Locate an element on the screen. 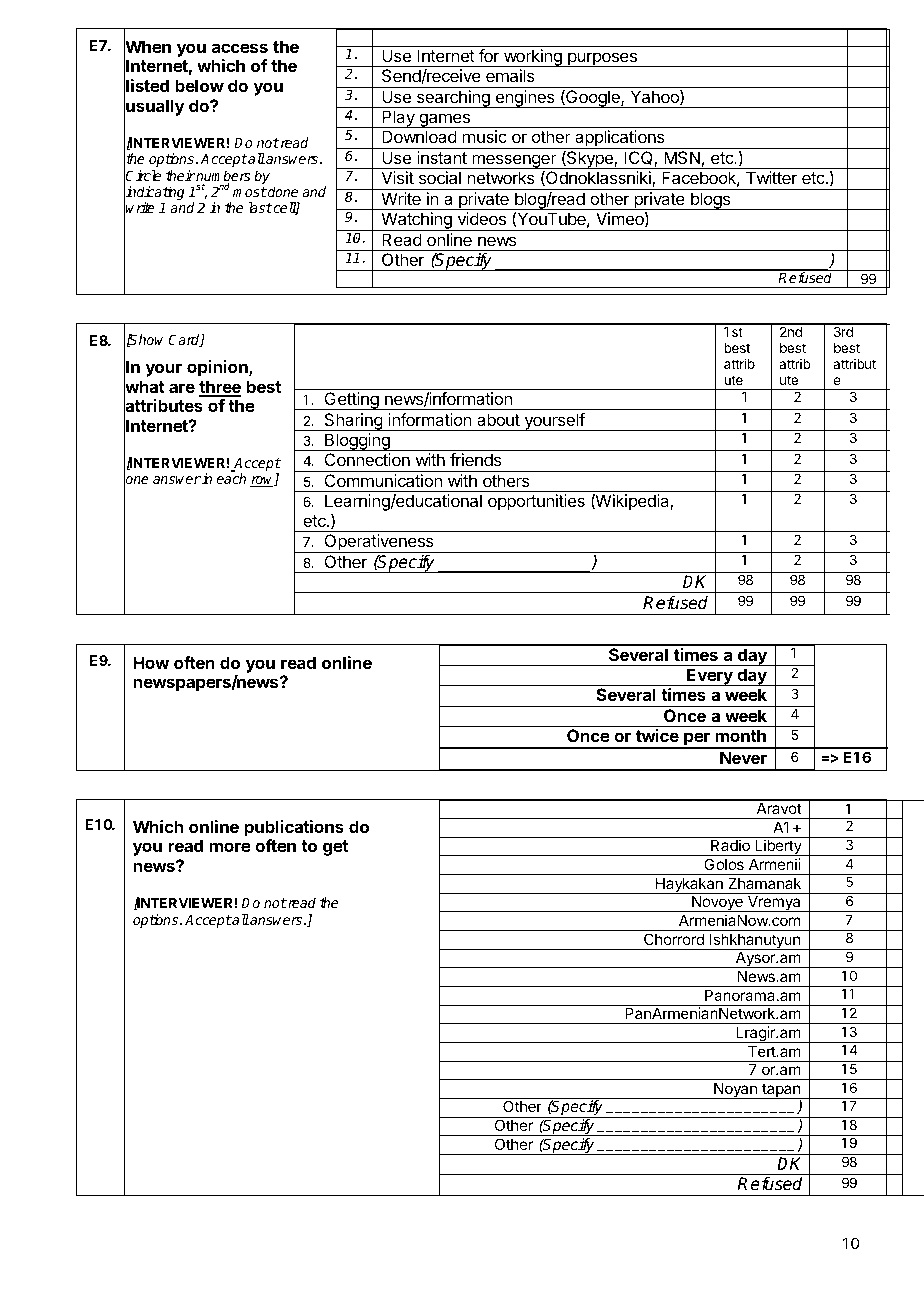 This screenshot has width=924, height=1308. Every is located at coordinates (710, 677).
